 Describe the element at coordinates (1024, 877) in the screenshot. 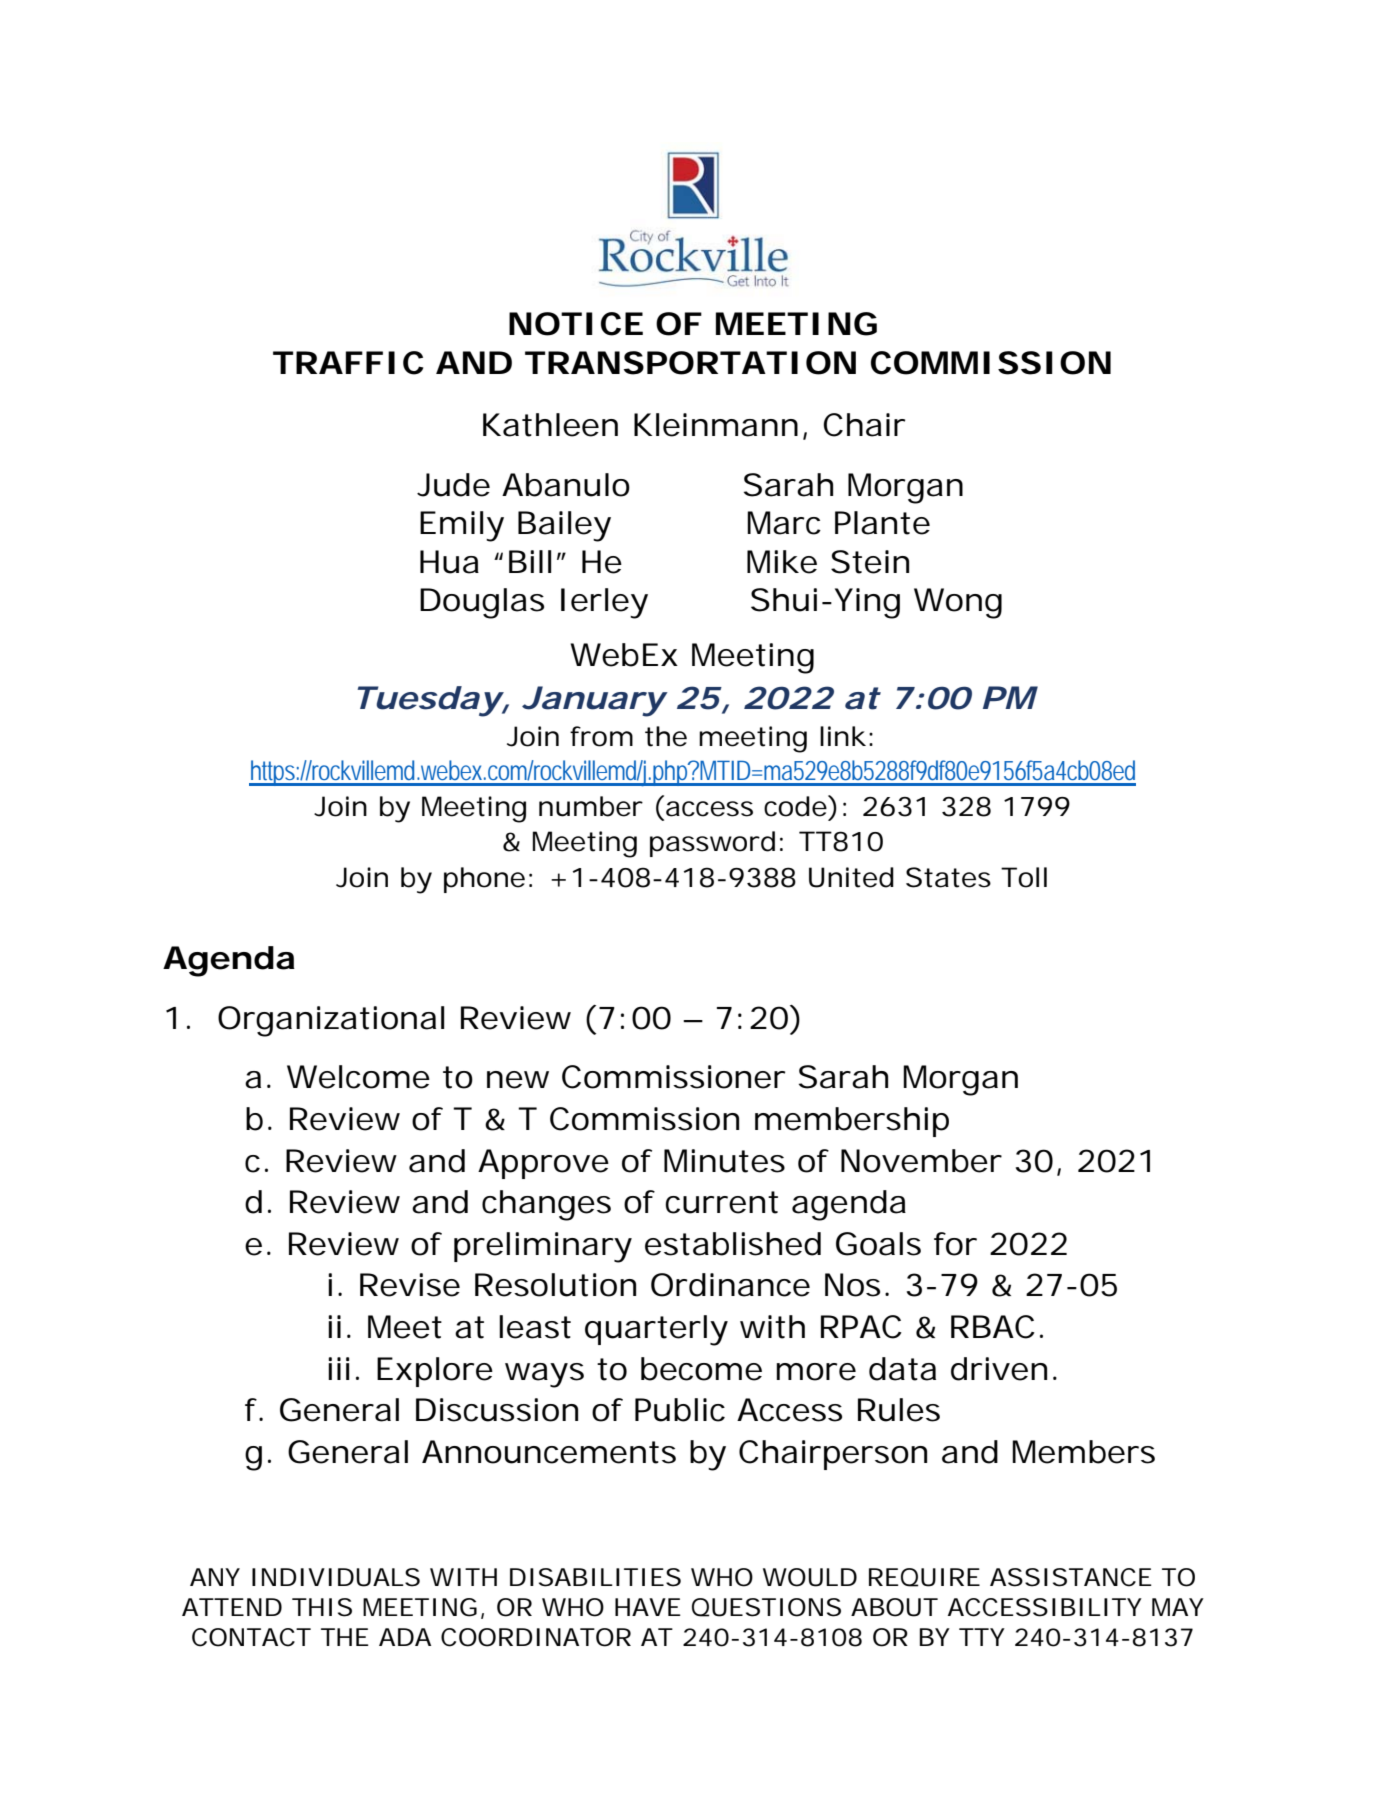

I see `Toll` at that location.
